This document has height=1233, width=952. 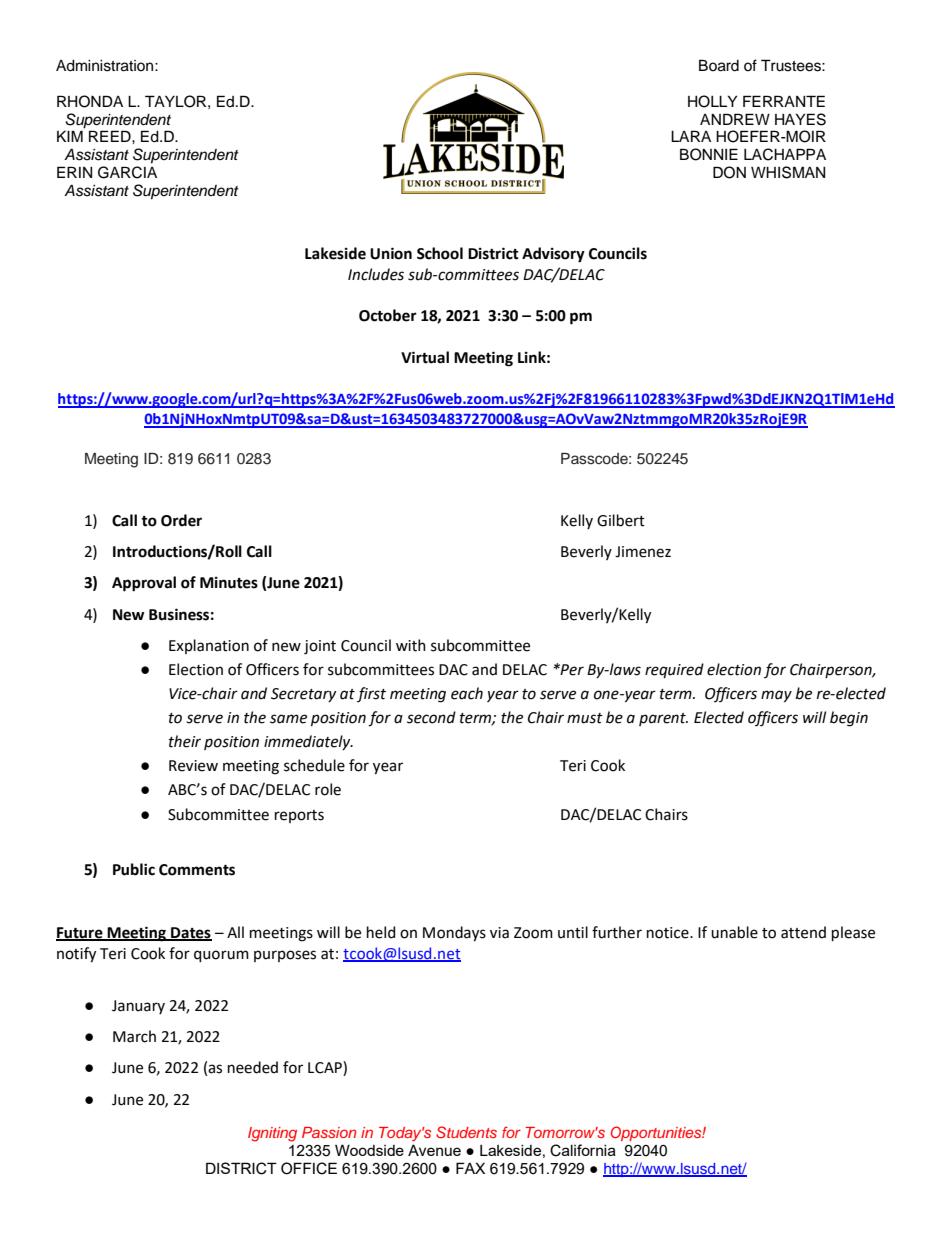 What do you see at coordinates (440, 253) in the document?
I see `School` at bounding box center [440, 253].
